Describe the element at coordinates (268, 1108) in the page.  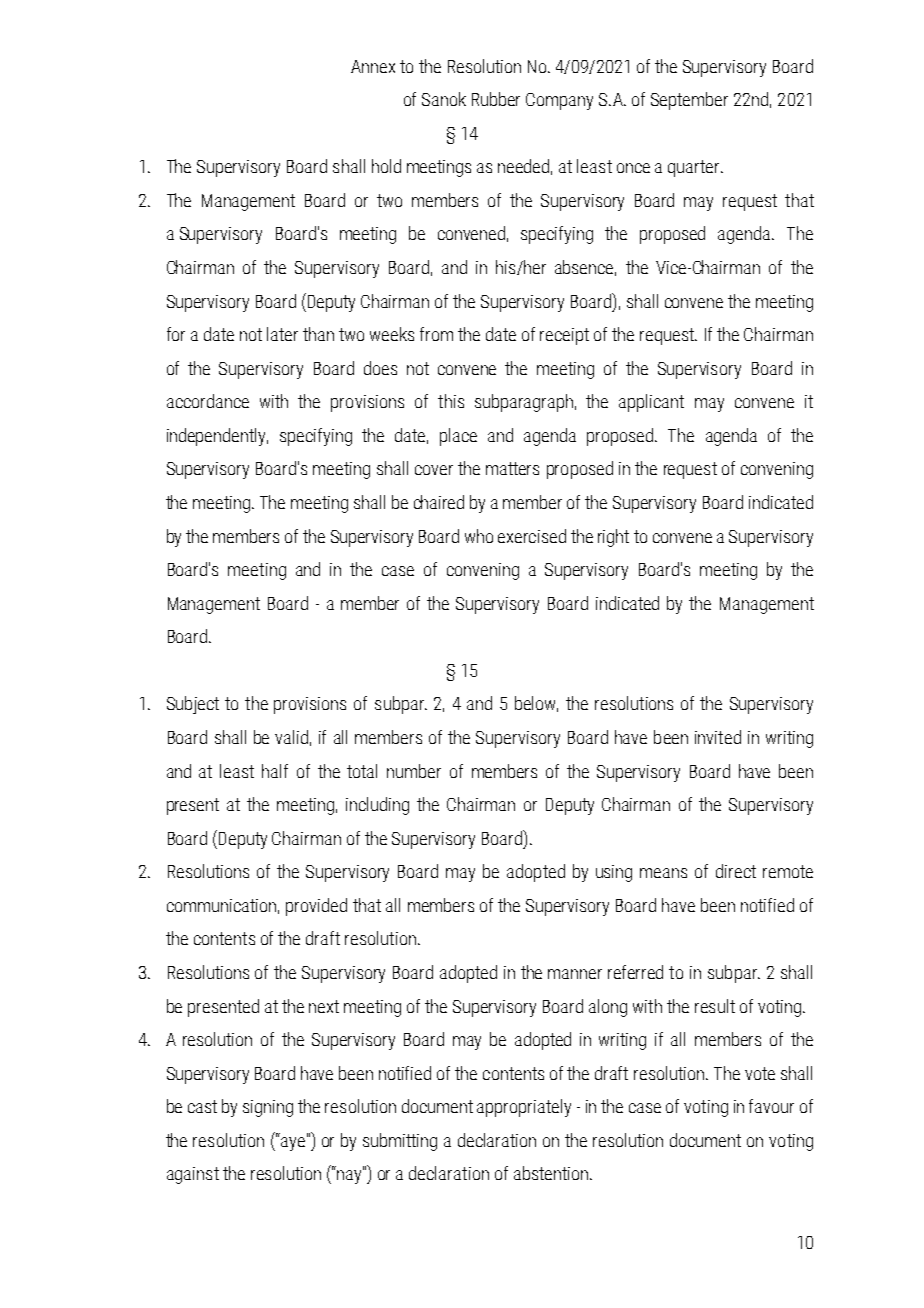
I see `signing` at that location.
